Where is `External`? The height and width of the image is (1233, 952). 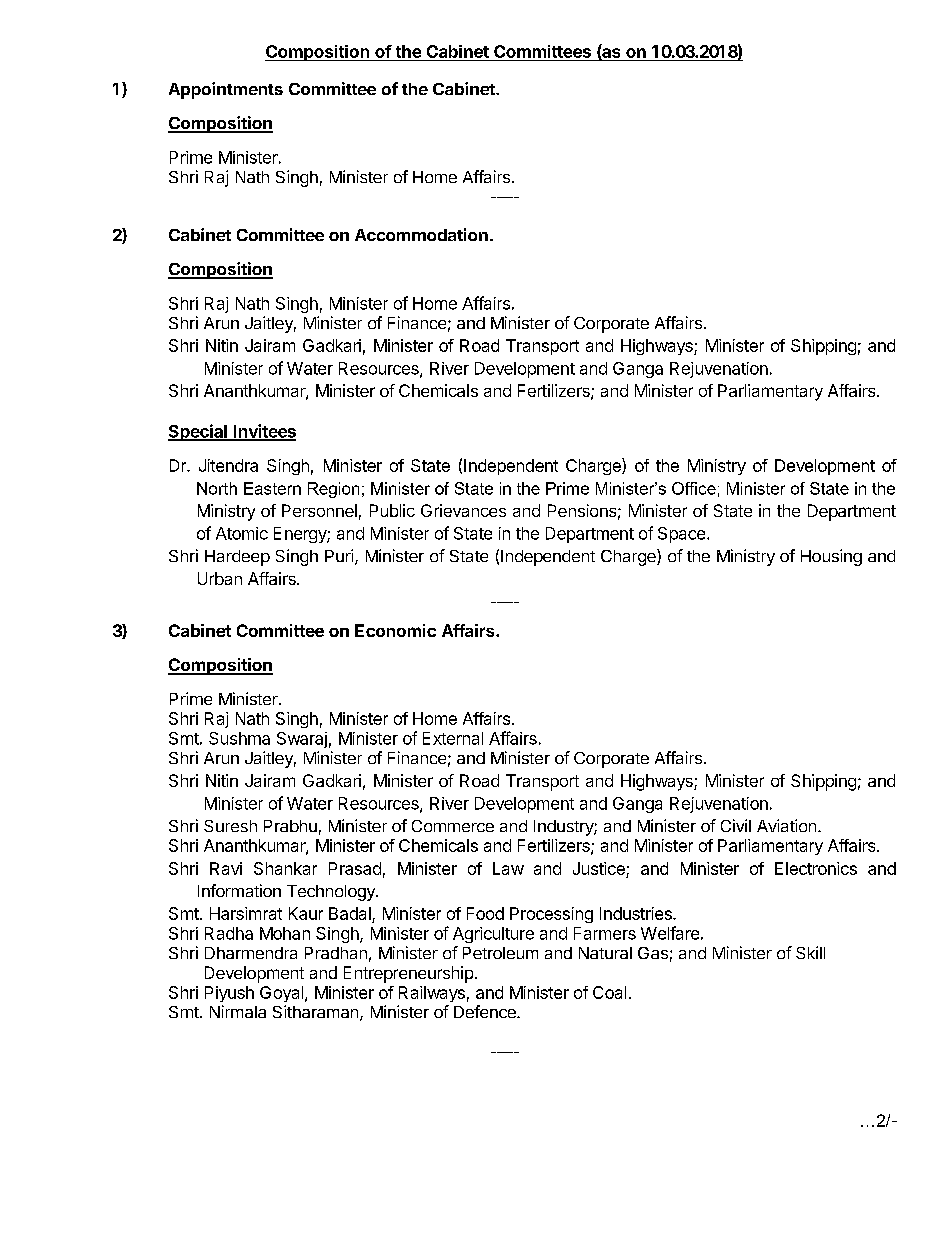
External is located at coordinates (453, 738).
